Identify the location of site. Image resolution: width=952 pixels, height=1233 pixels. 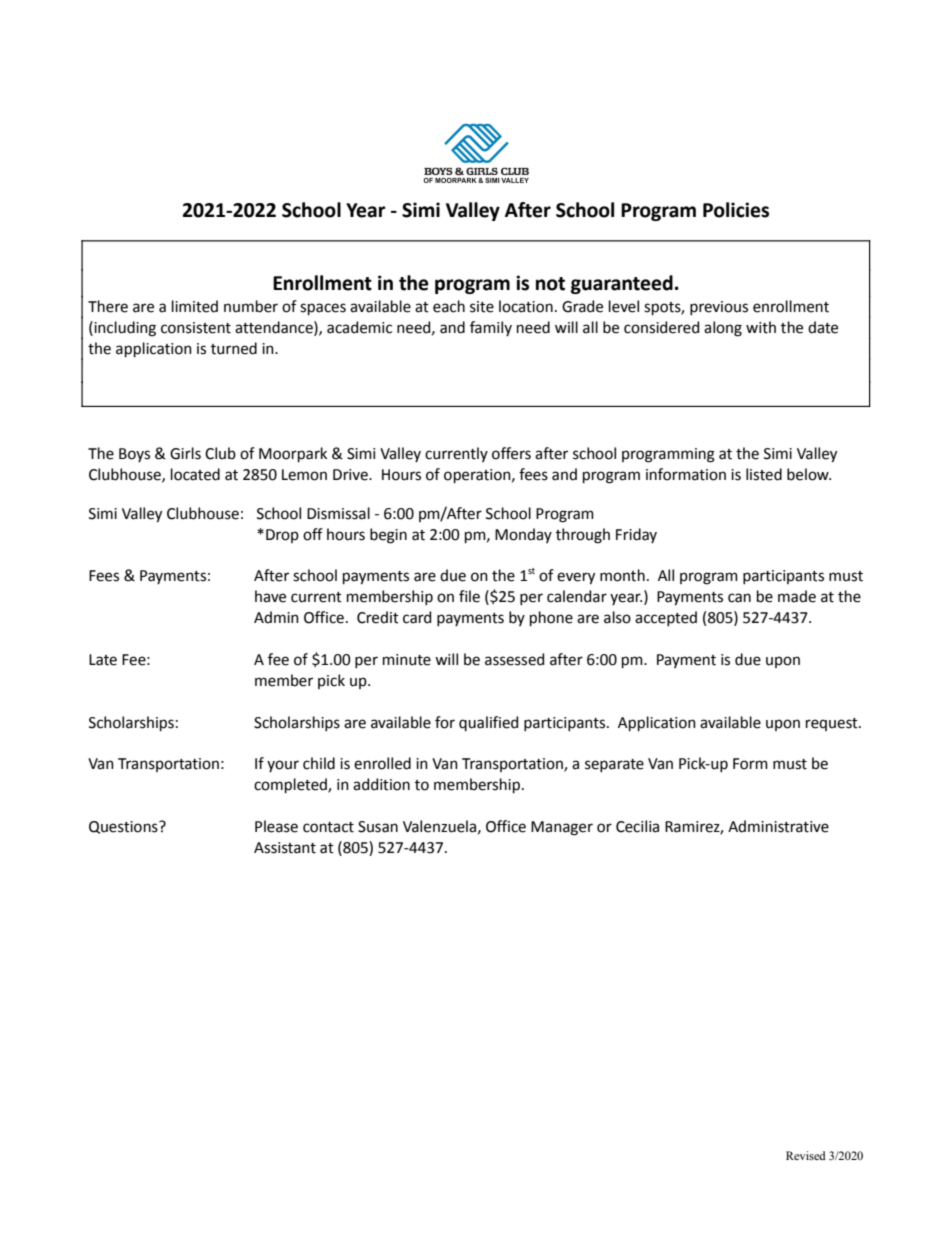
(482, 307).
